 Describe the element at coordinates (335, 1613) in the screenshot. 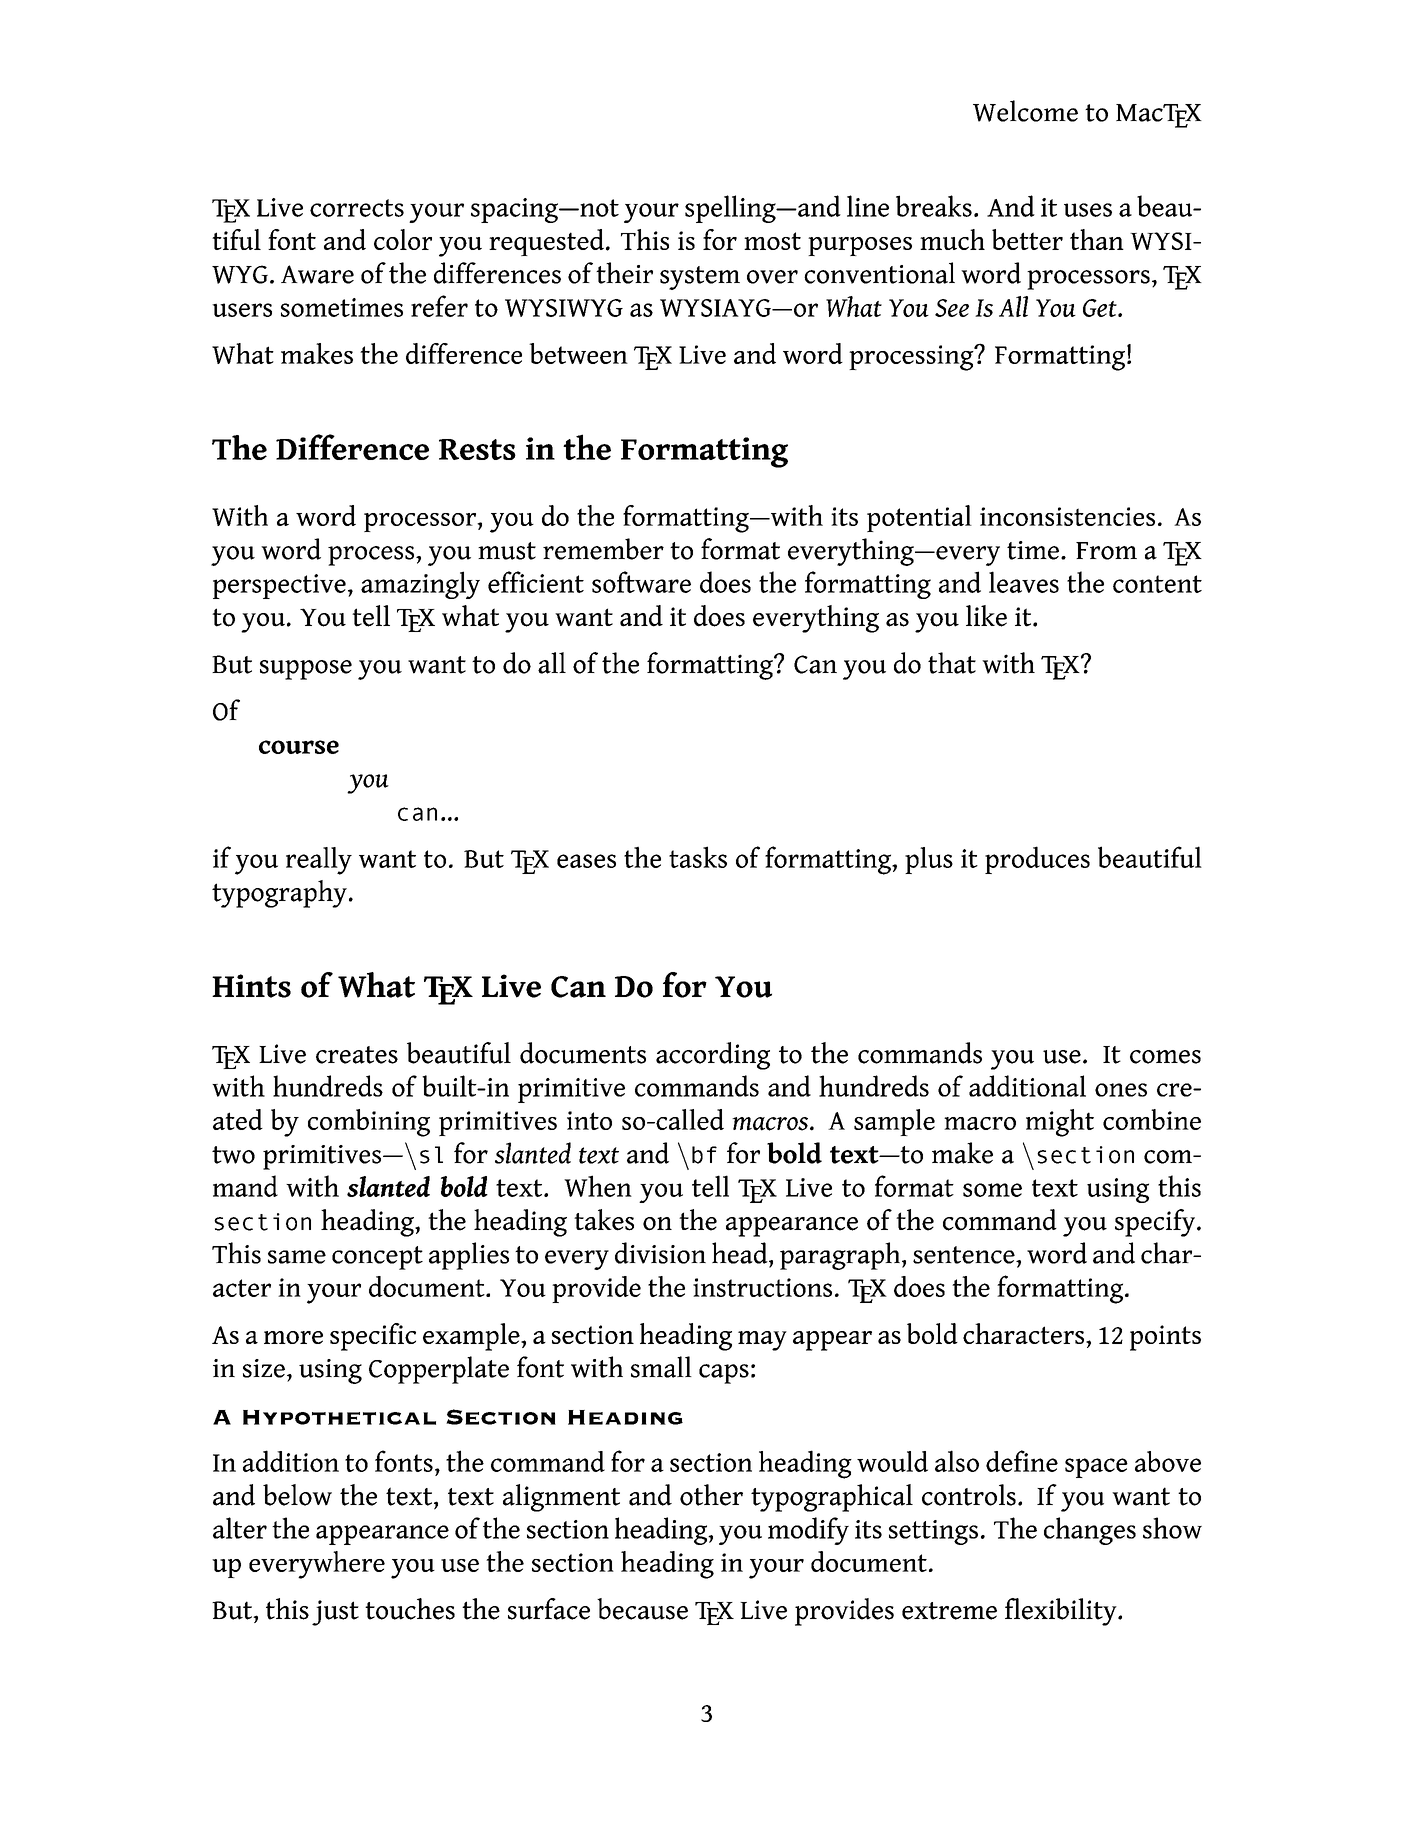

I see `just` at that location.
